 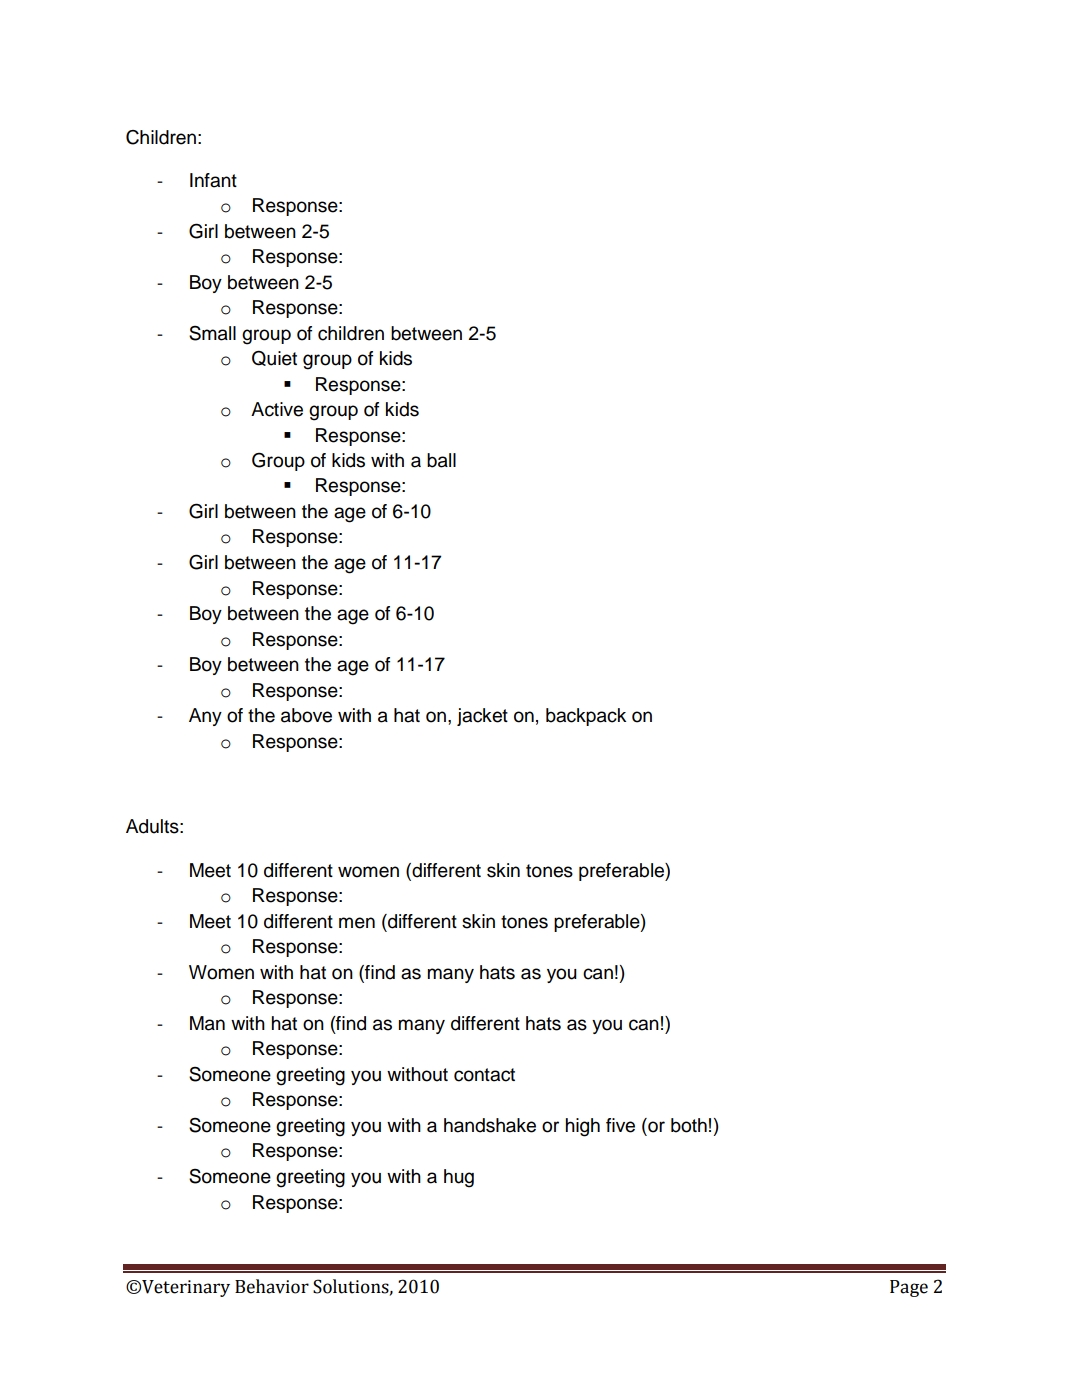 What do you see at coordinates (277, 409) in the image?
I see `Active` at bounding box center [277, 409].
